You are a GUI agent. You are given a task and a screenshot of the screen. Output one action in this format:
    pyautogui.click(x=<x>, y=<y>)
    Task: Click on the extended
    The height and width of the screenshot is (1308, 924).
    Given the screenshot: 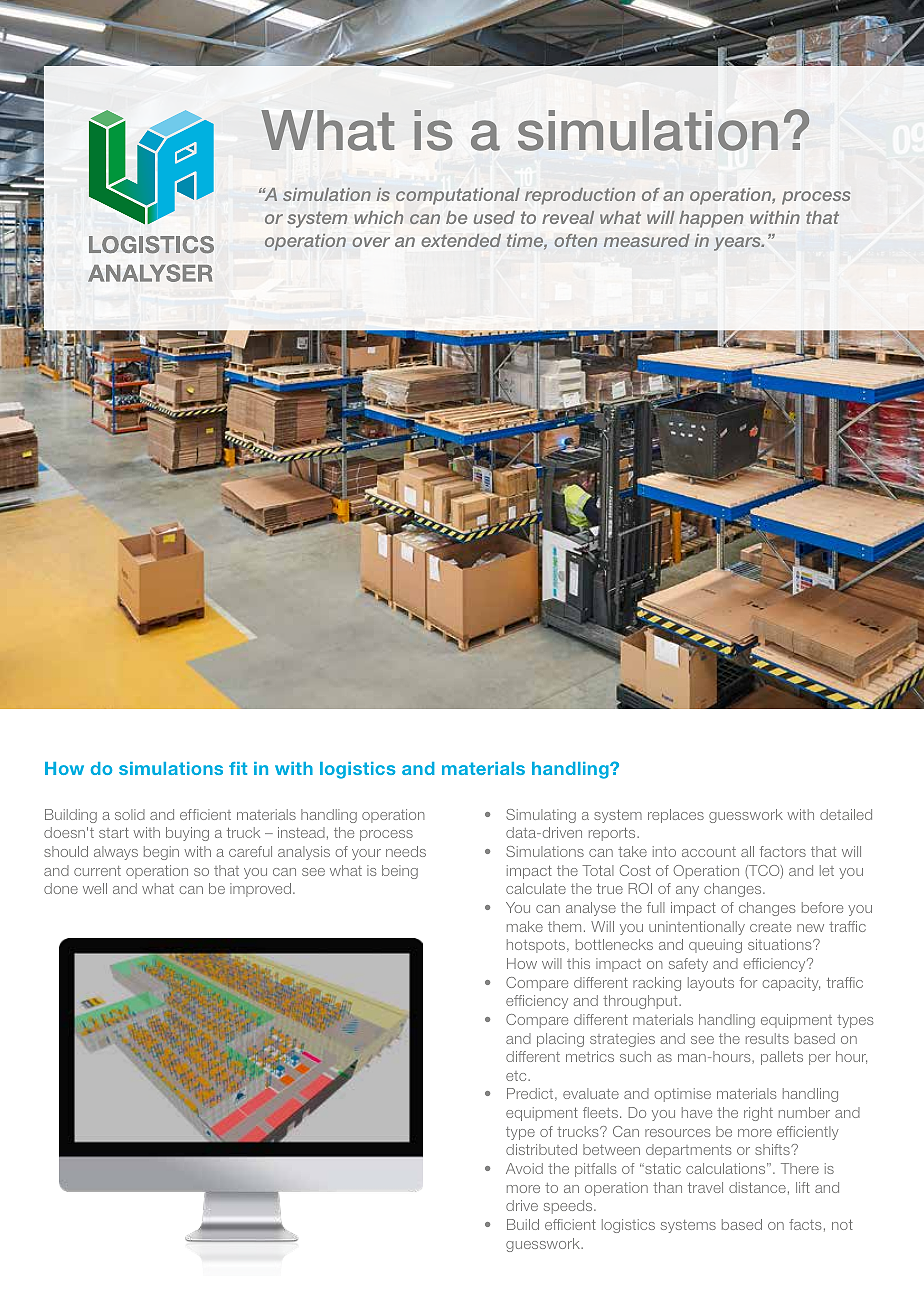 What is the action you would take?
    pyautogui.click(x=461, y=240)
